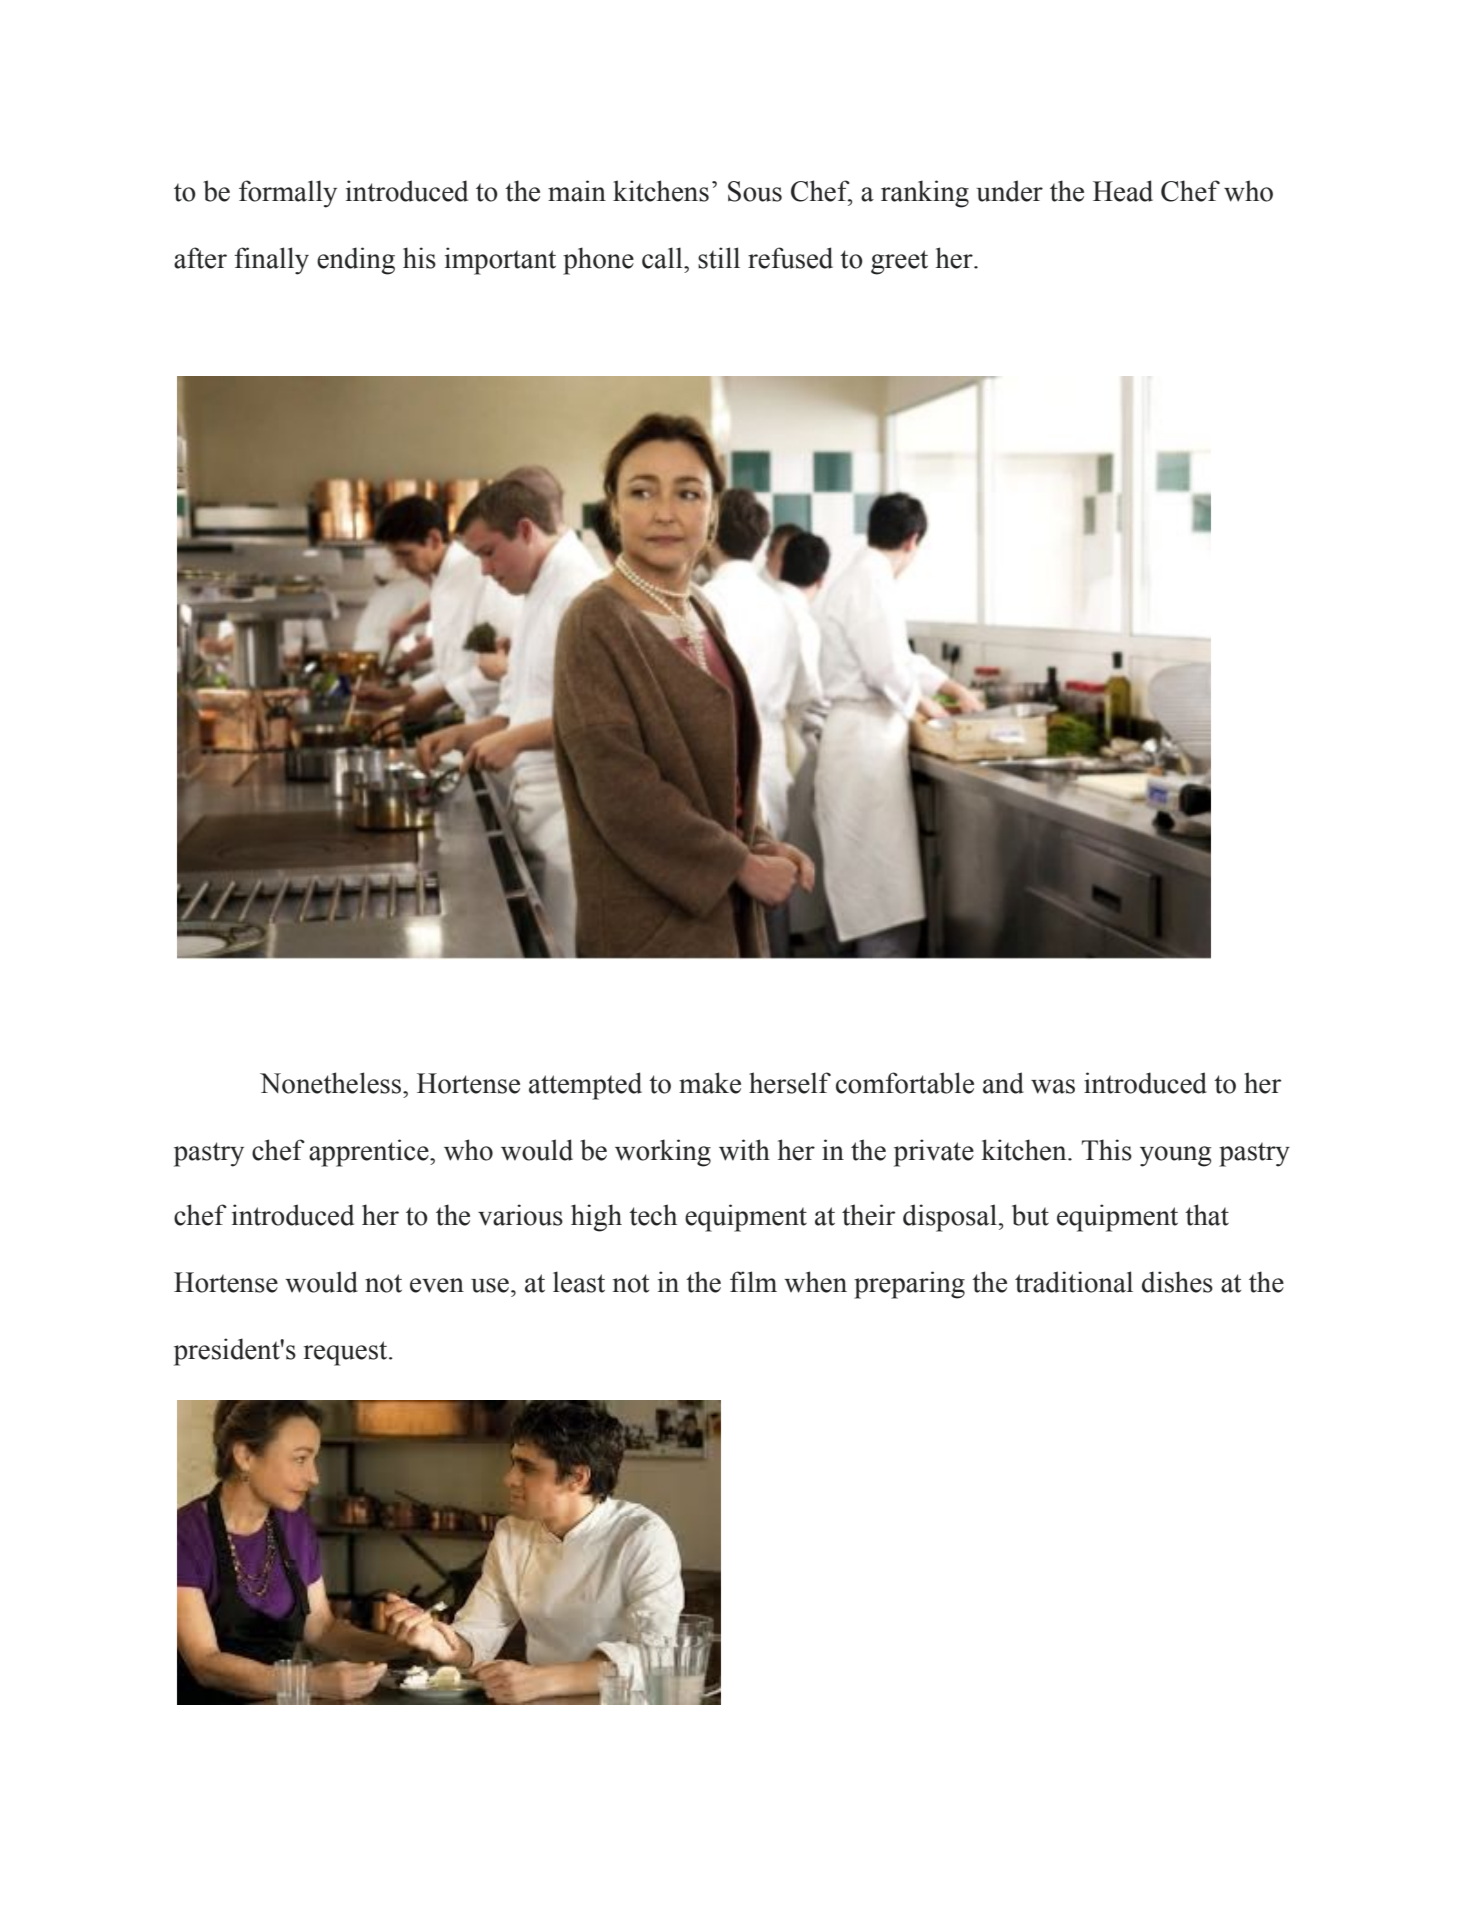 The width and height of the screenshot is (1477, 1911). I want to click on make, so click(710, 1083).
